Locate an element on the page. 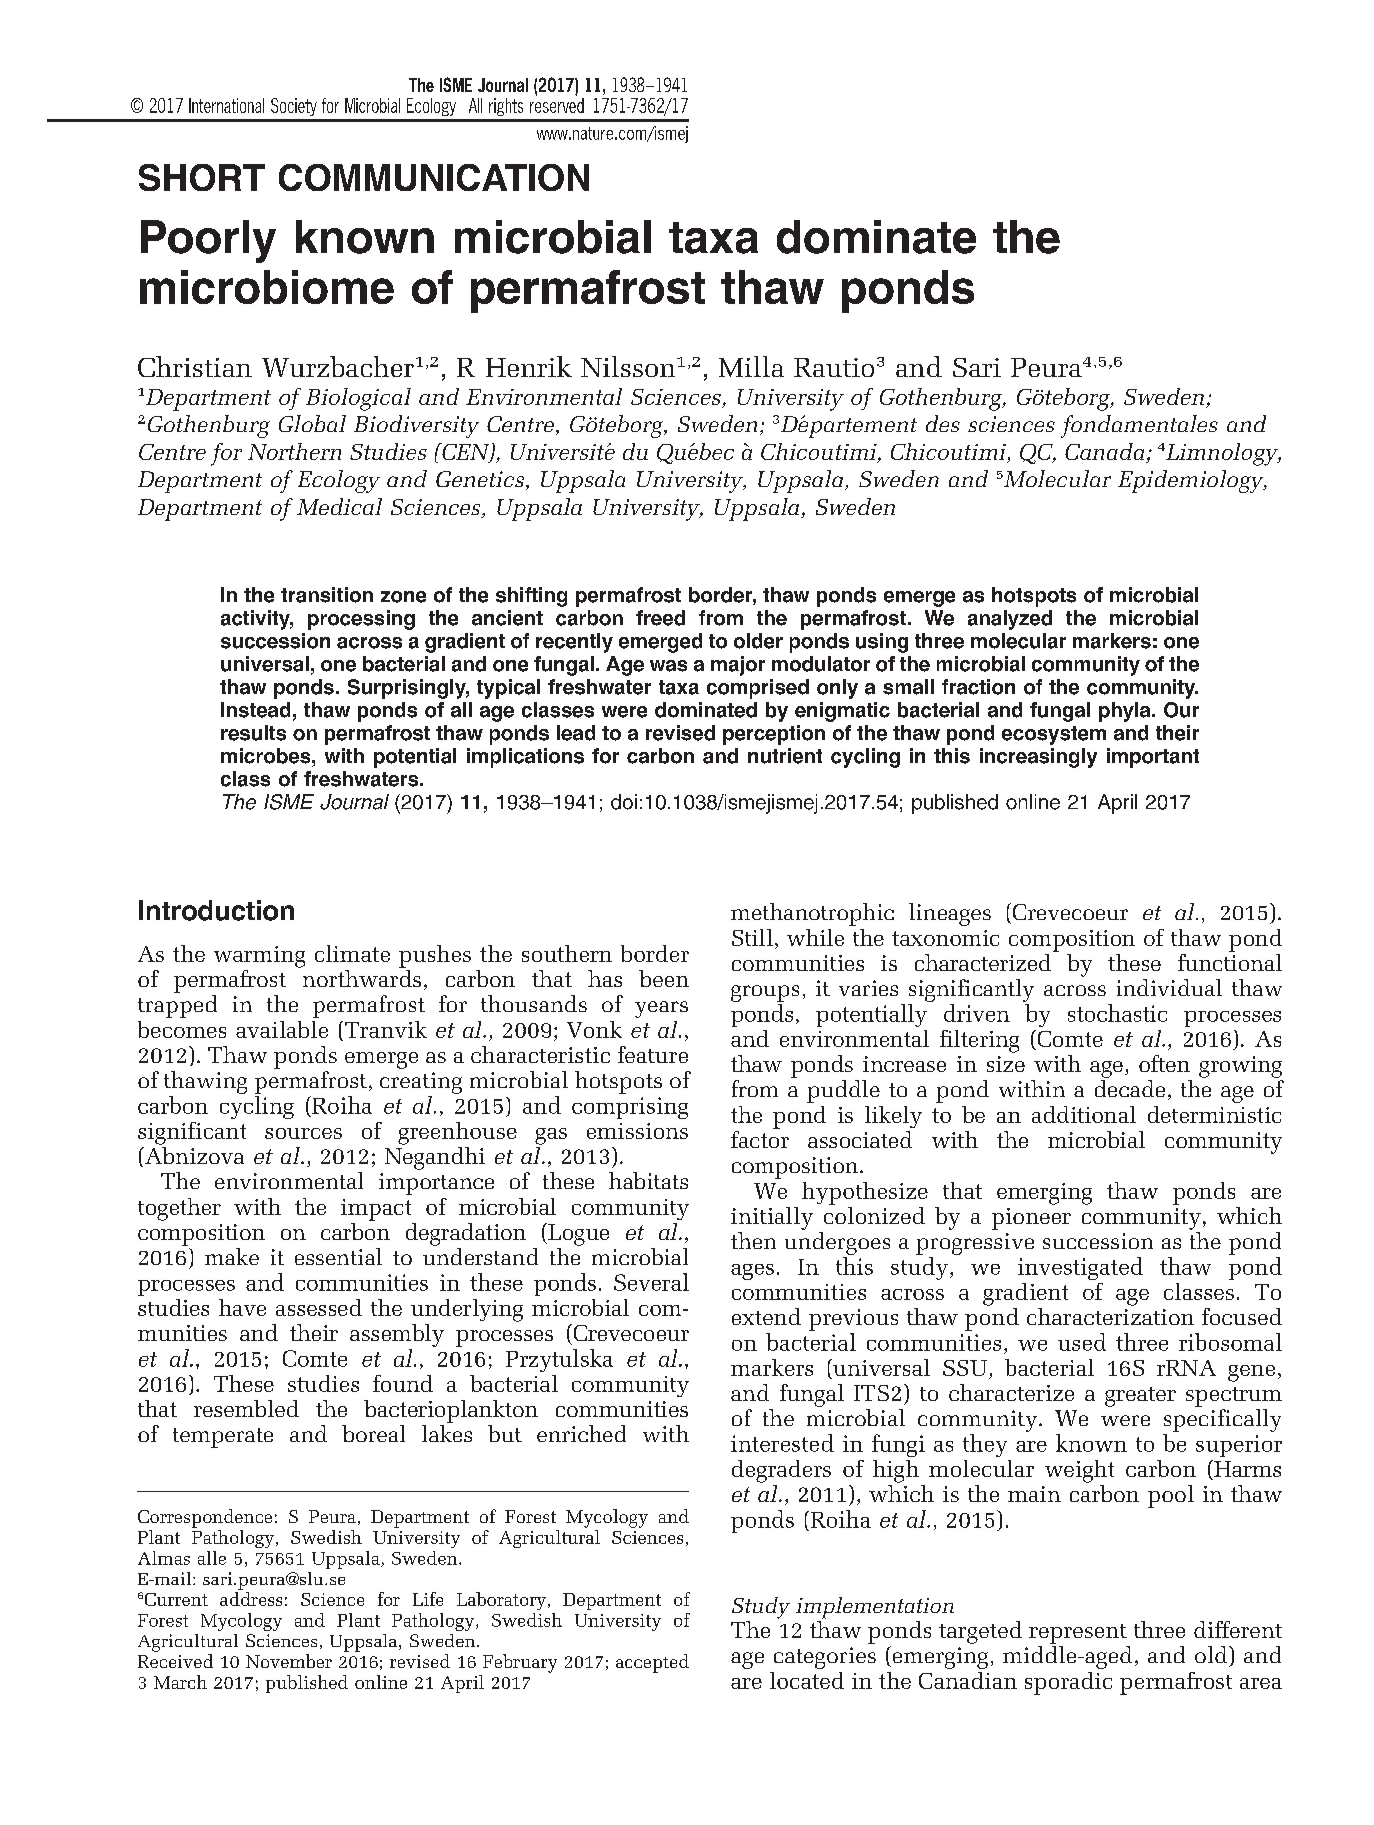 Image resolution: width=1374 pixels, height=1825 pixels. Canada is located at coordinates (1106, 453).
